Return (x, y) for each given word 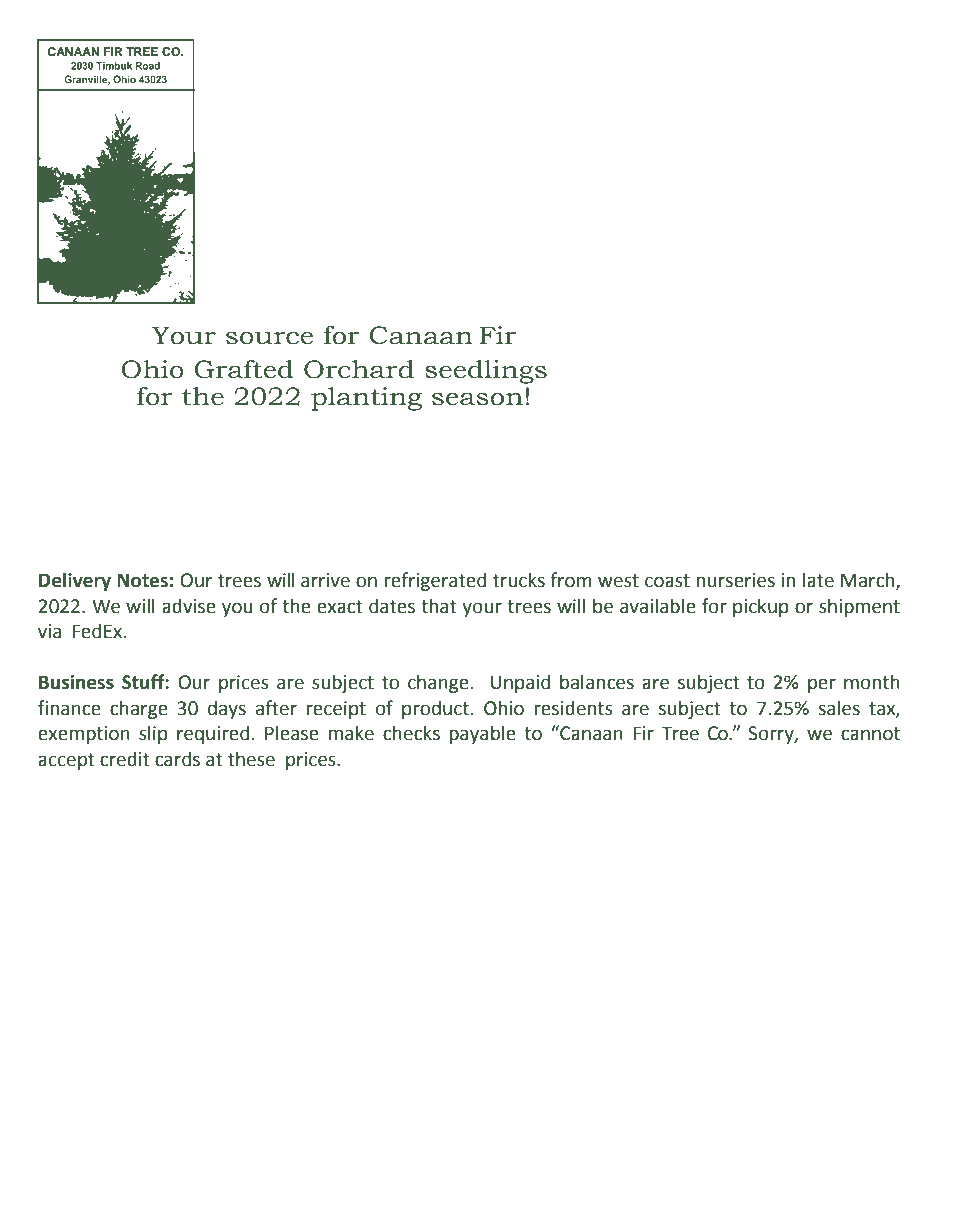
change (438, 683)
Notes (142, 580)
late (818, 580)
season (477, 399)
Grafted (244, 369)
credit (125, 759)
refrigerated (435, 581)
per (822, 685)
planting (366, 399)
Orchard (359, 369)
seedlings (486, 372)
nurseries (736, 580)
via (49, 631)
